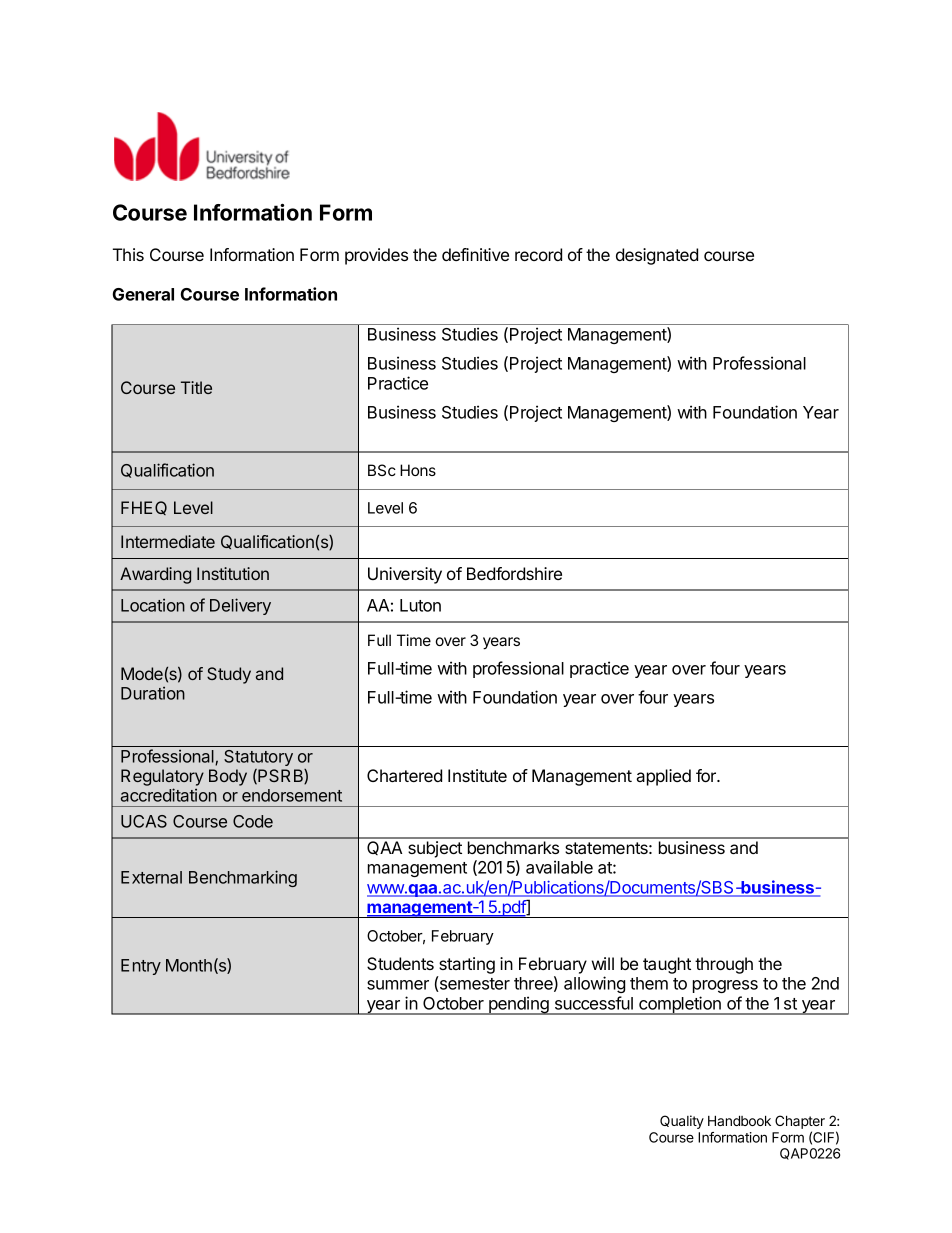 This image has height=1233, width=952. Describe the element at coordinates (477, 775) in the image. I see `Institute` at that location.
